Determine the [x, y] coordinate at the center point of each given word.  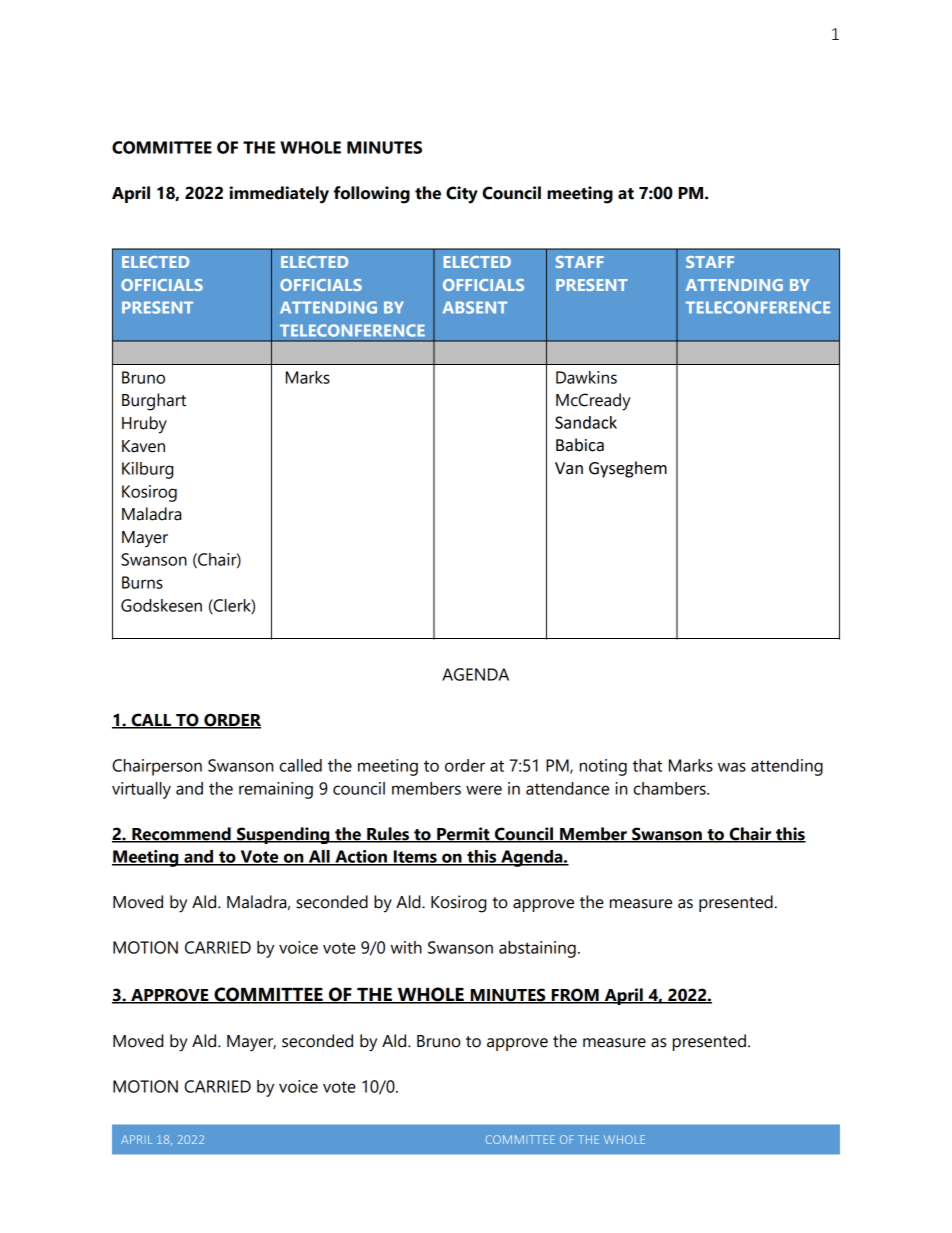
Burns [142, 582]
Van [569, 468]
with [406, 947]
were [484, 790]
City [462, 195]
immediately [279, 195]
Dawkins [586, 377]
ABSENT [475, 307]
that [647, 765]
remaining [276, 790]
